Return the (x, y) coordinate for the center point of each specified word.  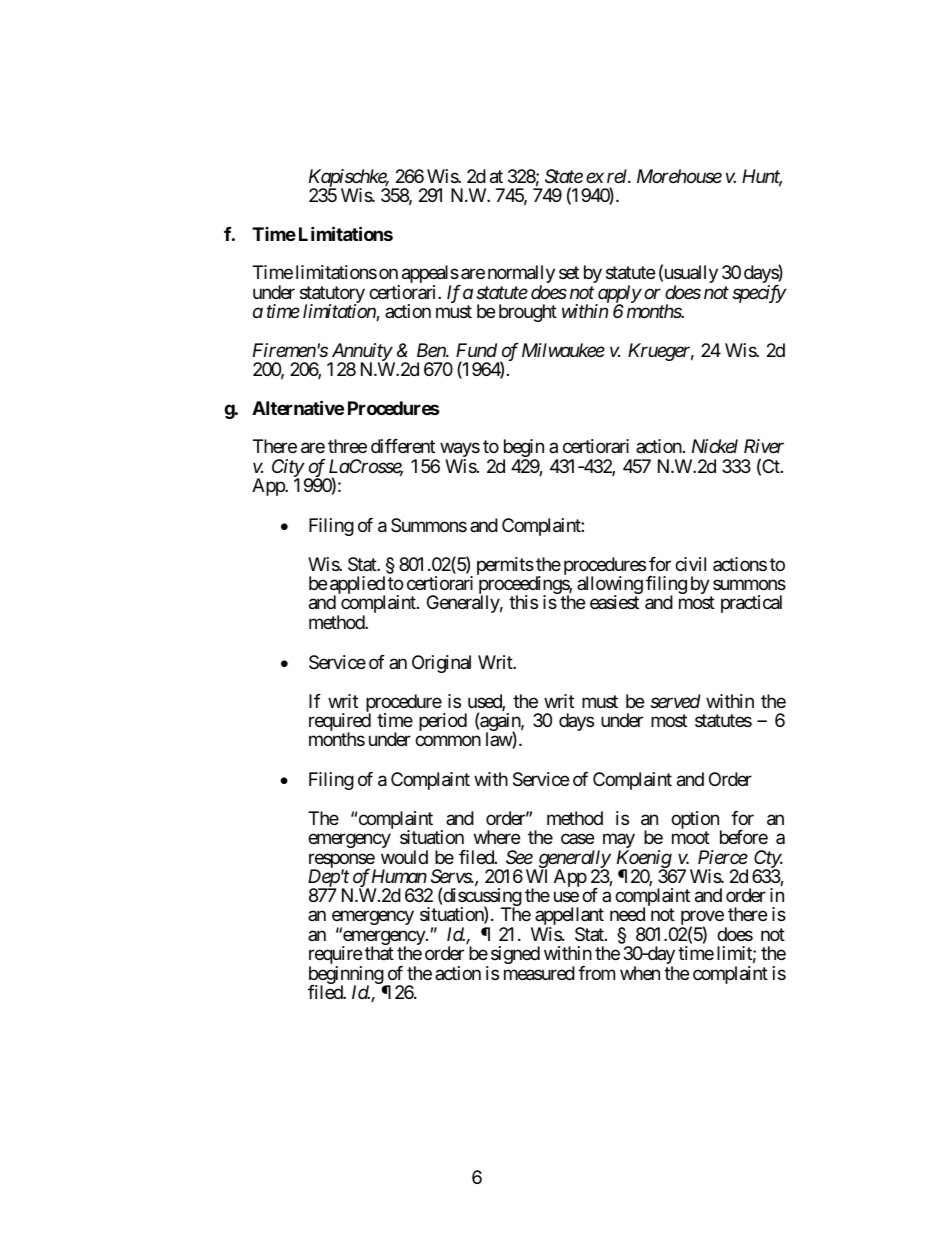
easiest (614, 602)
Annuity (361, 353)
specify (759, 294)
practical (751, 604)
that (379, 953)
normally (521, 275)
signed (515, 955)
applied (357, 586)
